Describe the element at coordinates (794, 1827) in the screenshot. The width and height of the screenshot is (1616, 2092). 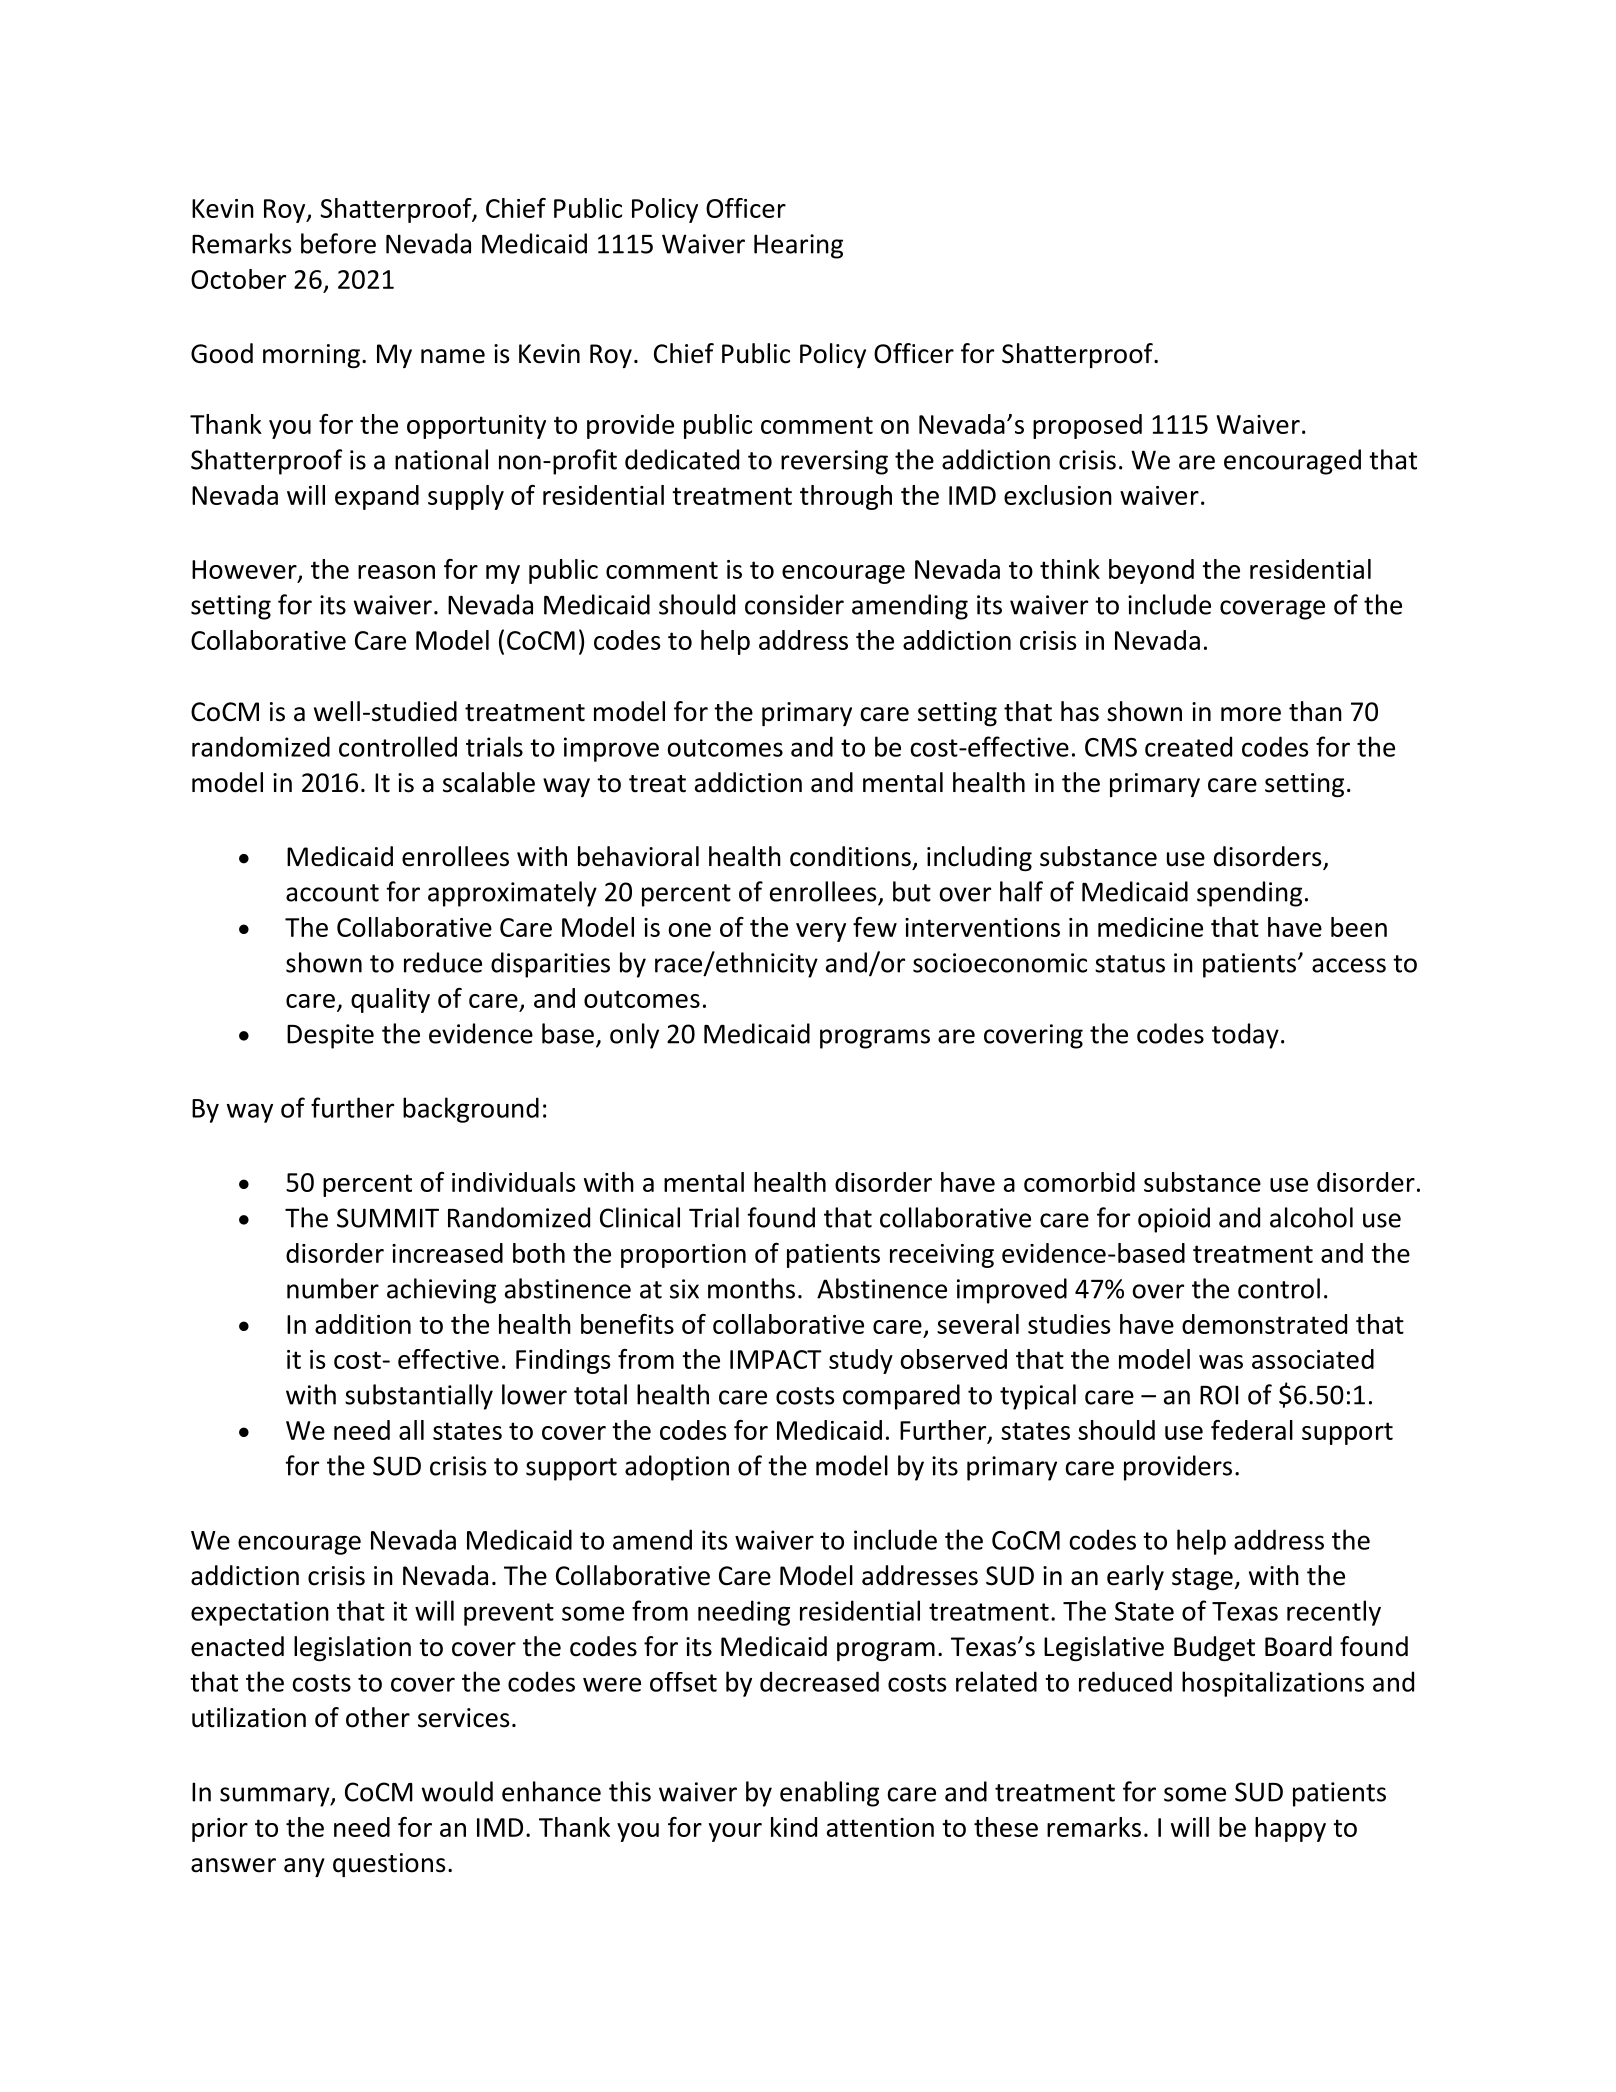
I see `kind` at that location.
